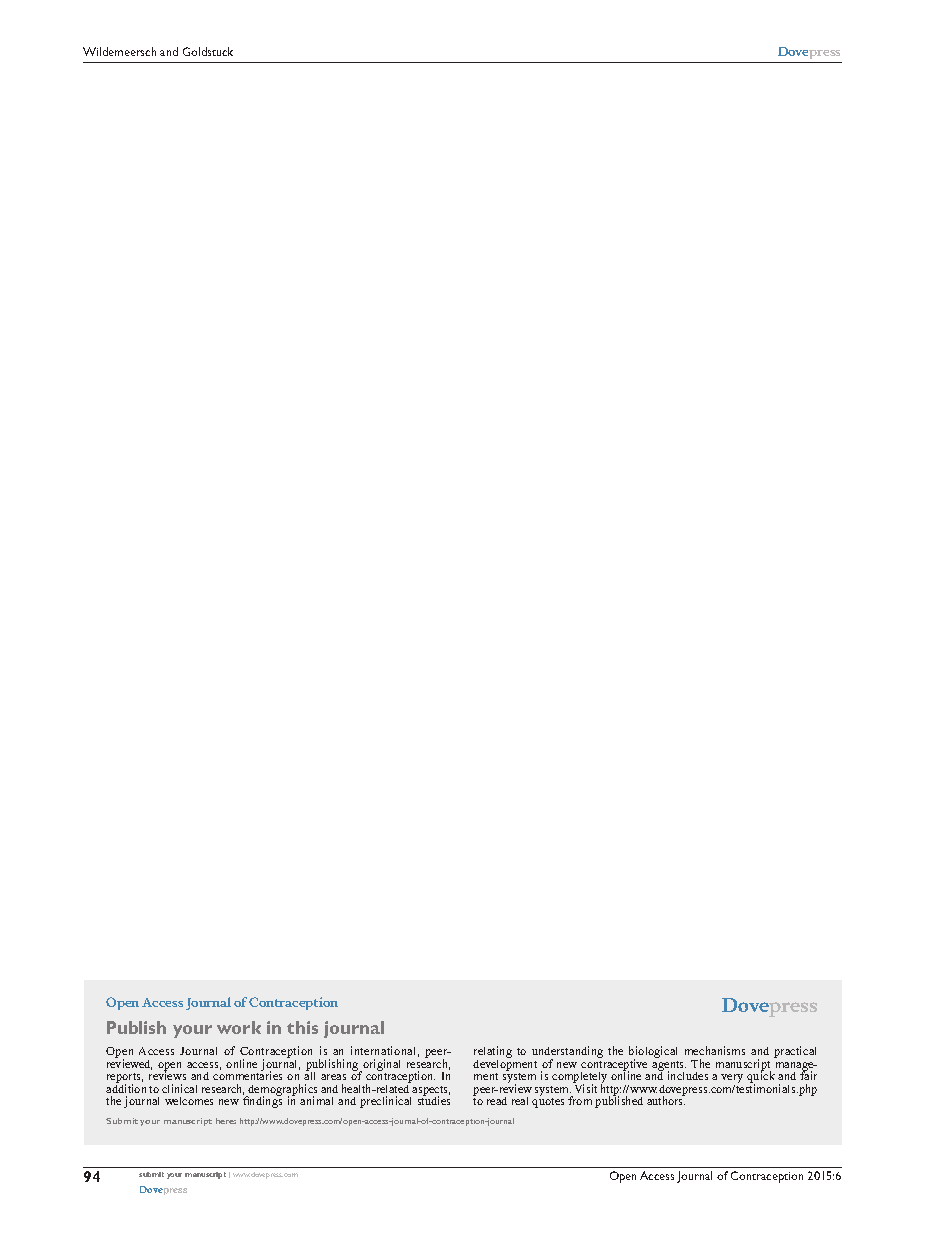 This screenshot has width=952, height=1233. Describe the element at coordinates (302, 1027) in the screenshot. I see `this` at that location.
